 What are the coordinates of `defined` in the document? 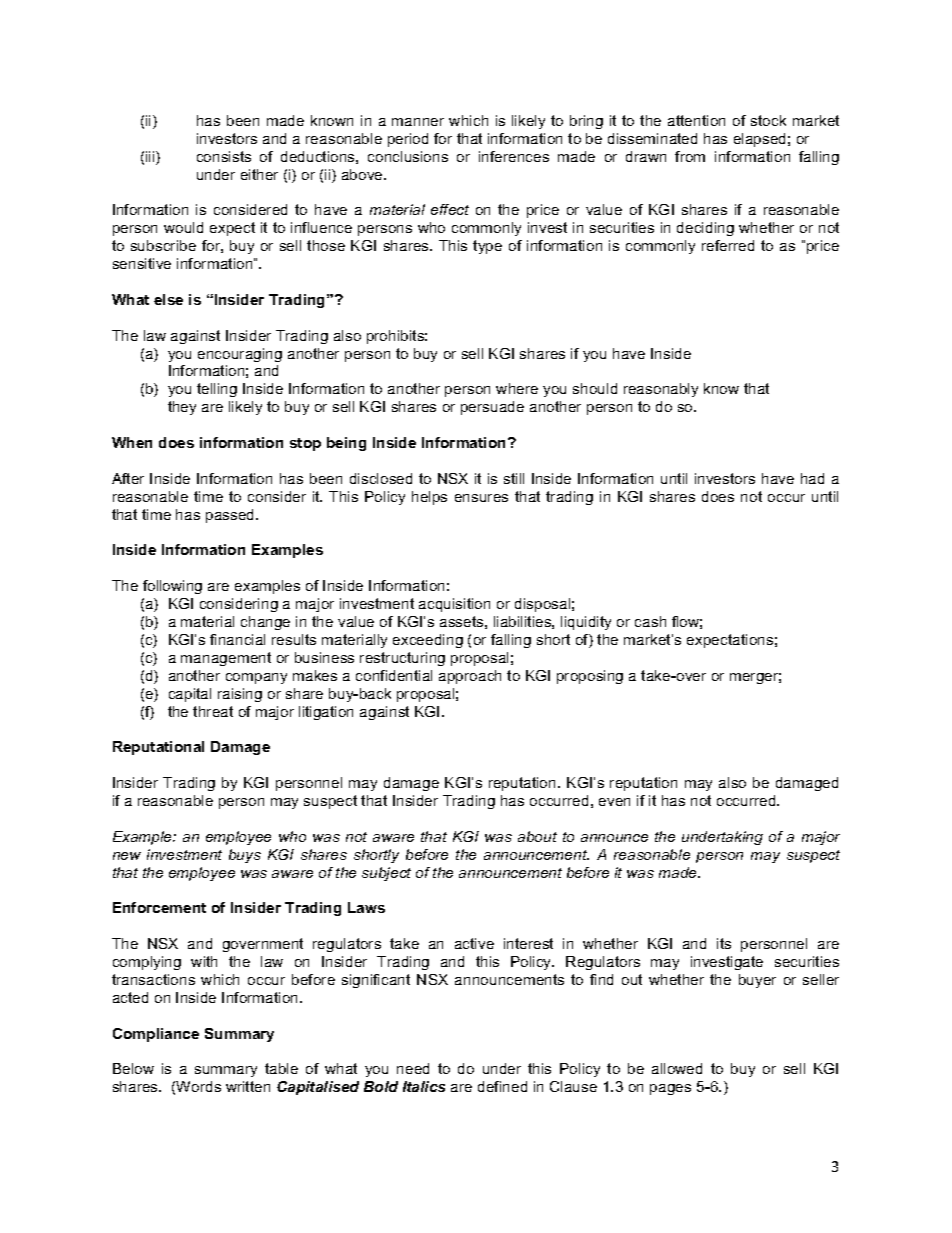 It's located at (502, 1086).
